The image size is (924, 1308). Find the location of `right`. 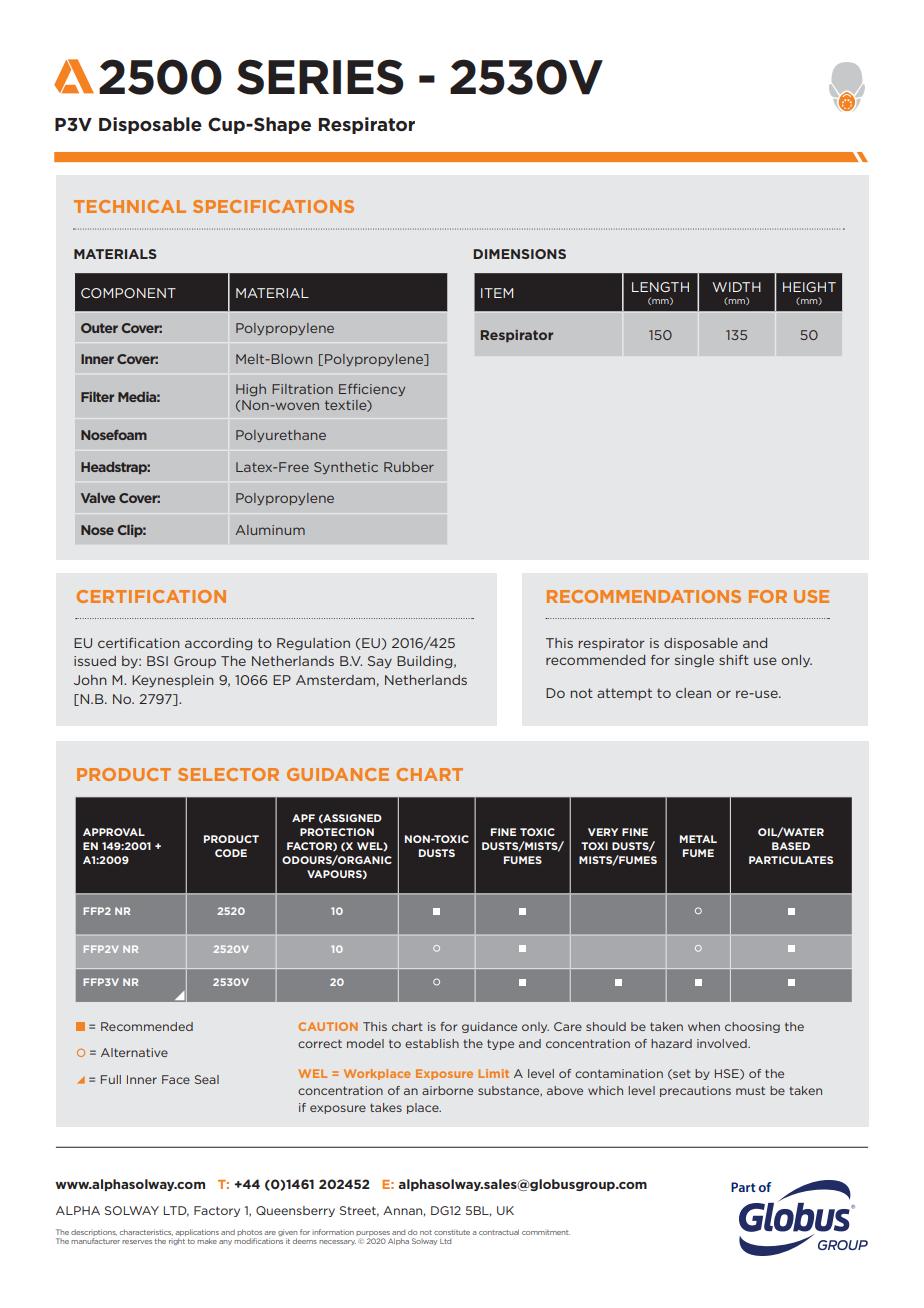

right is located at coordinates (177, 1241).
